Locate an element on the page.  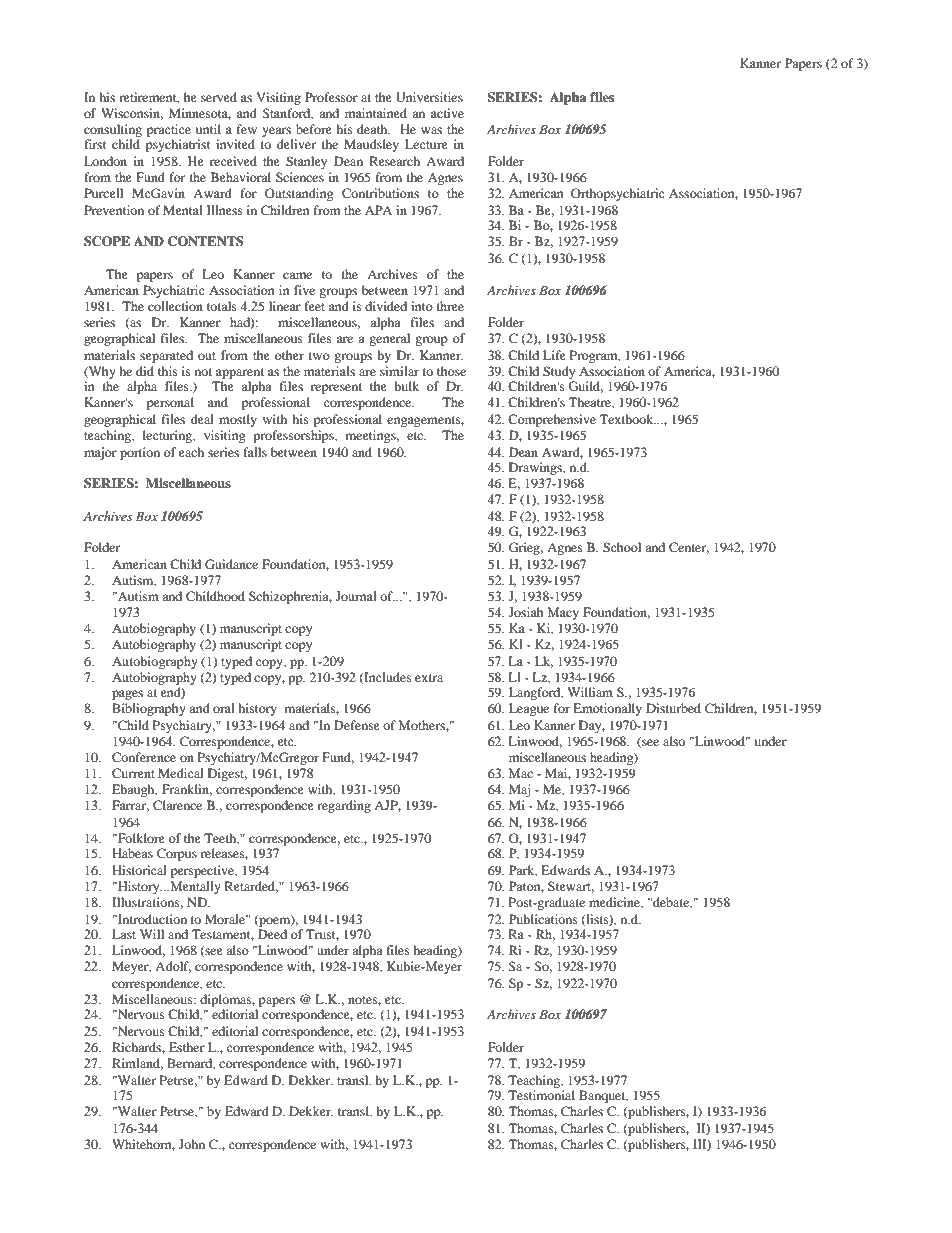
Testimonial is located at coordinates (541, 1095).
